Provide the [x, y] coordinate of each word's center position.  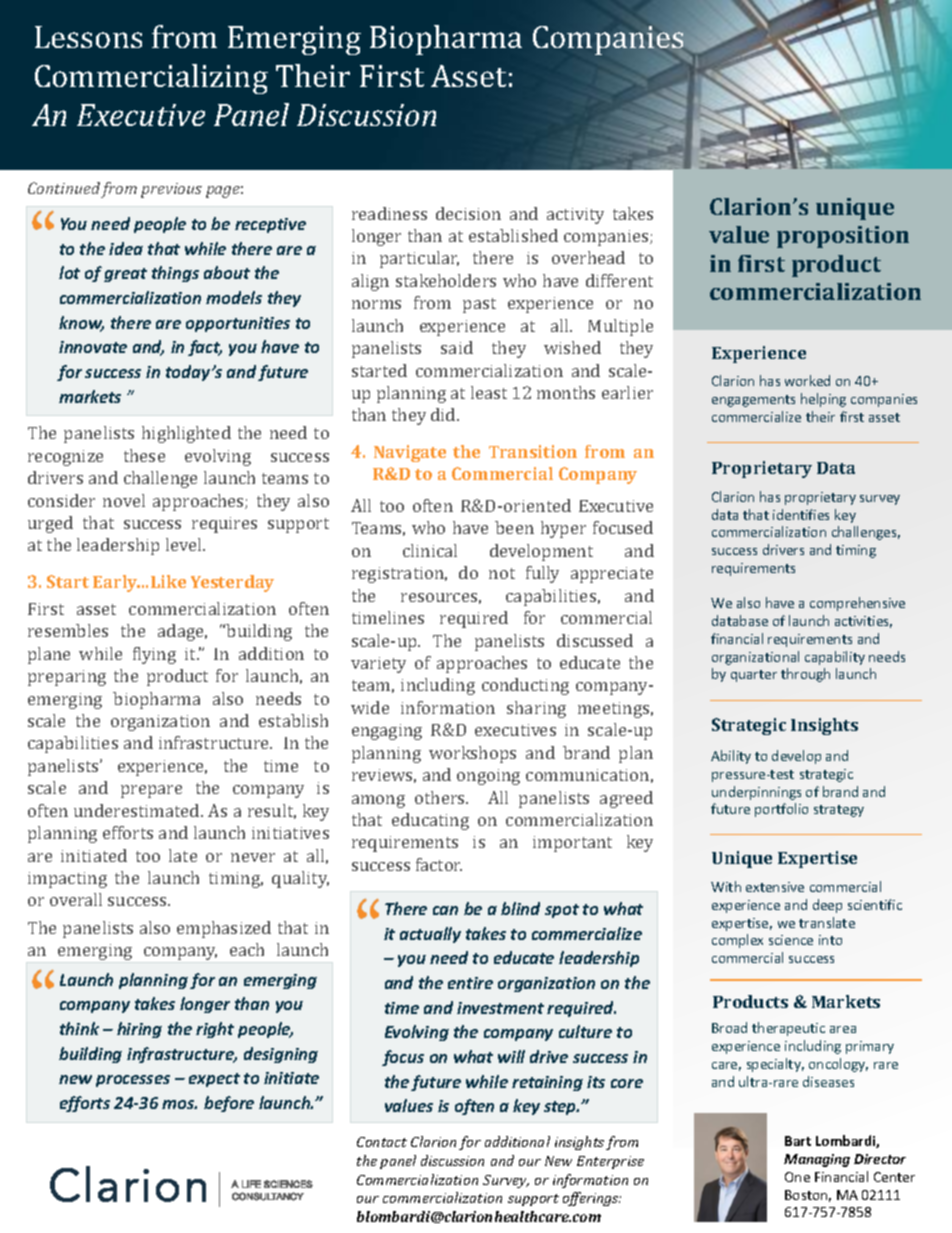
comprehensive [857, 604]
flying [154, 655]
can [445, 910]
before [229, 1104]
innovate [93, 347]
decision [468, 213]
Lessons [88, 37]
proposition [843, 237]
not [502, 573]
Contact [382, 1142]
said [457, 347]
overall [76, 899]
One [797, 1177]
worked [807, 380]
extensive [775, 887]
